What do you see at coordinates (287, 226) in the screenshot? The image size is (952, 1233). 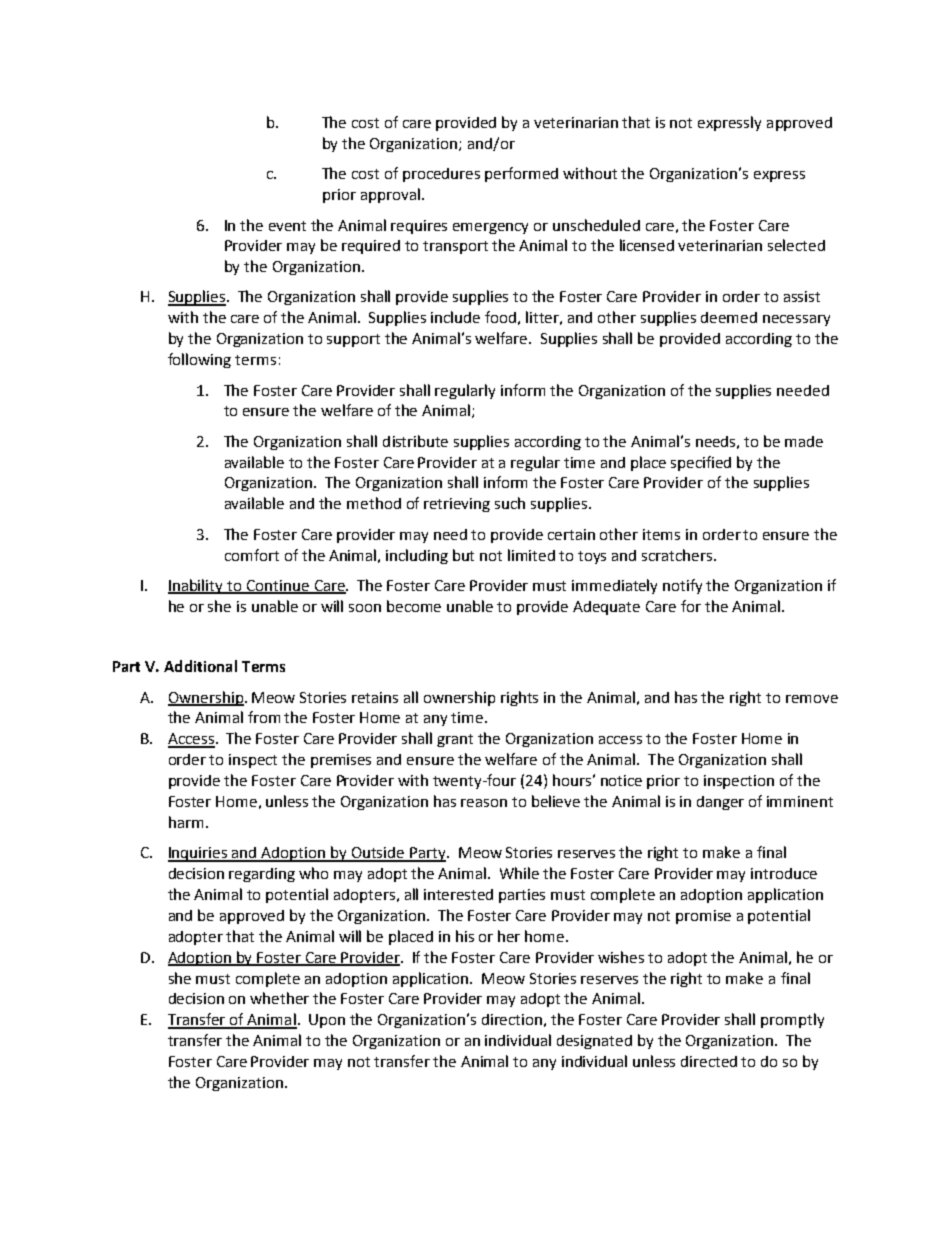 I see `event` at bounding box center [287, 226].
